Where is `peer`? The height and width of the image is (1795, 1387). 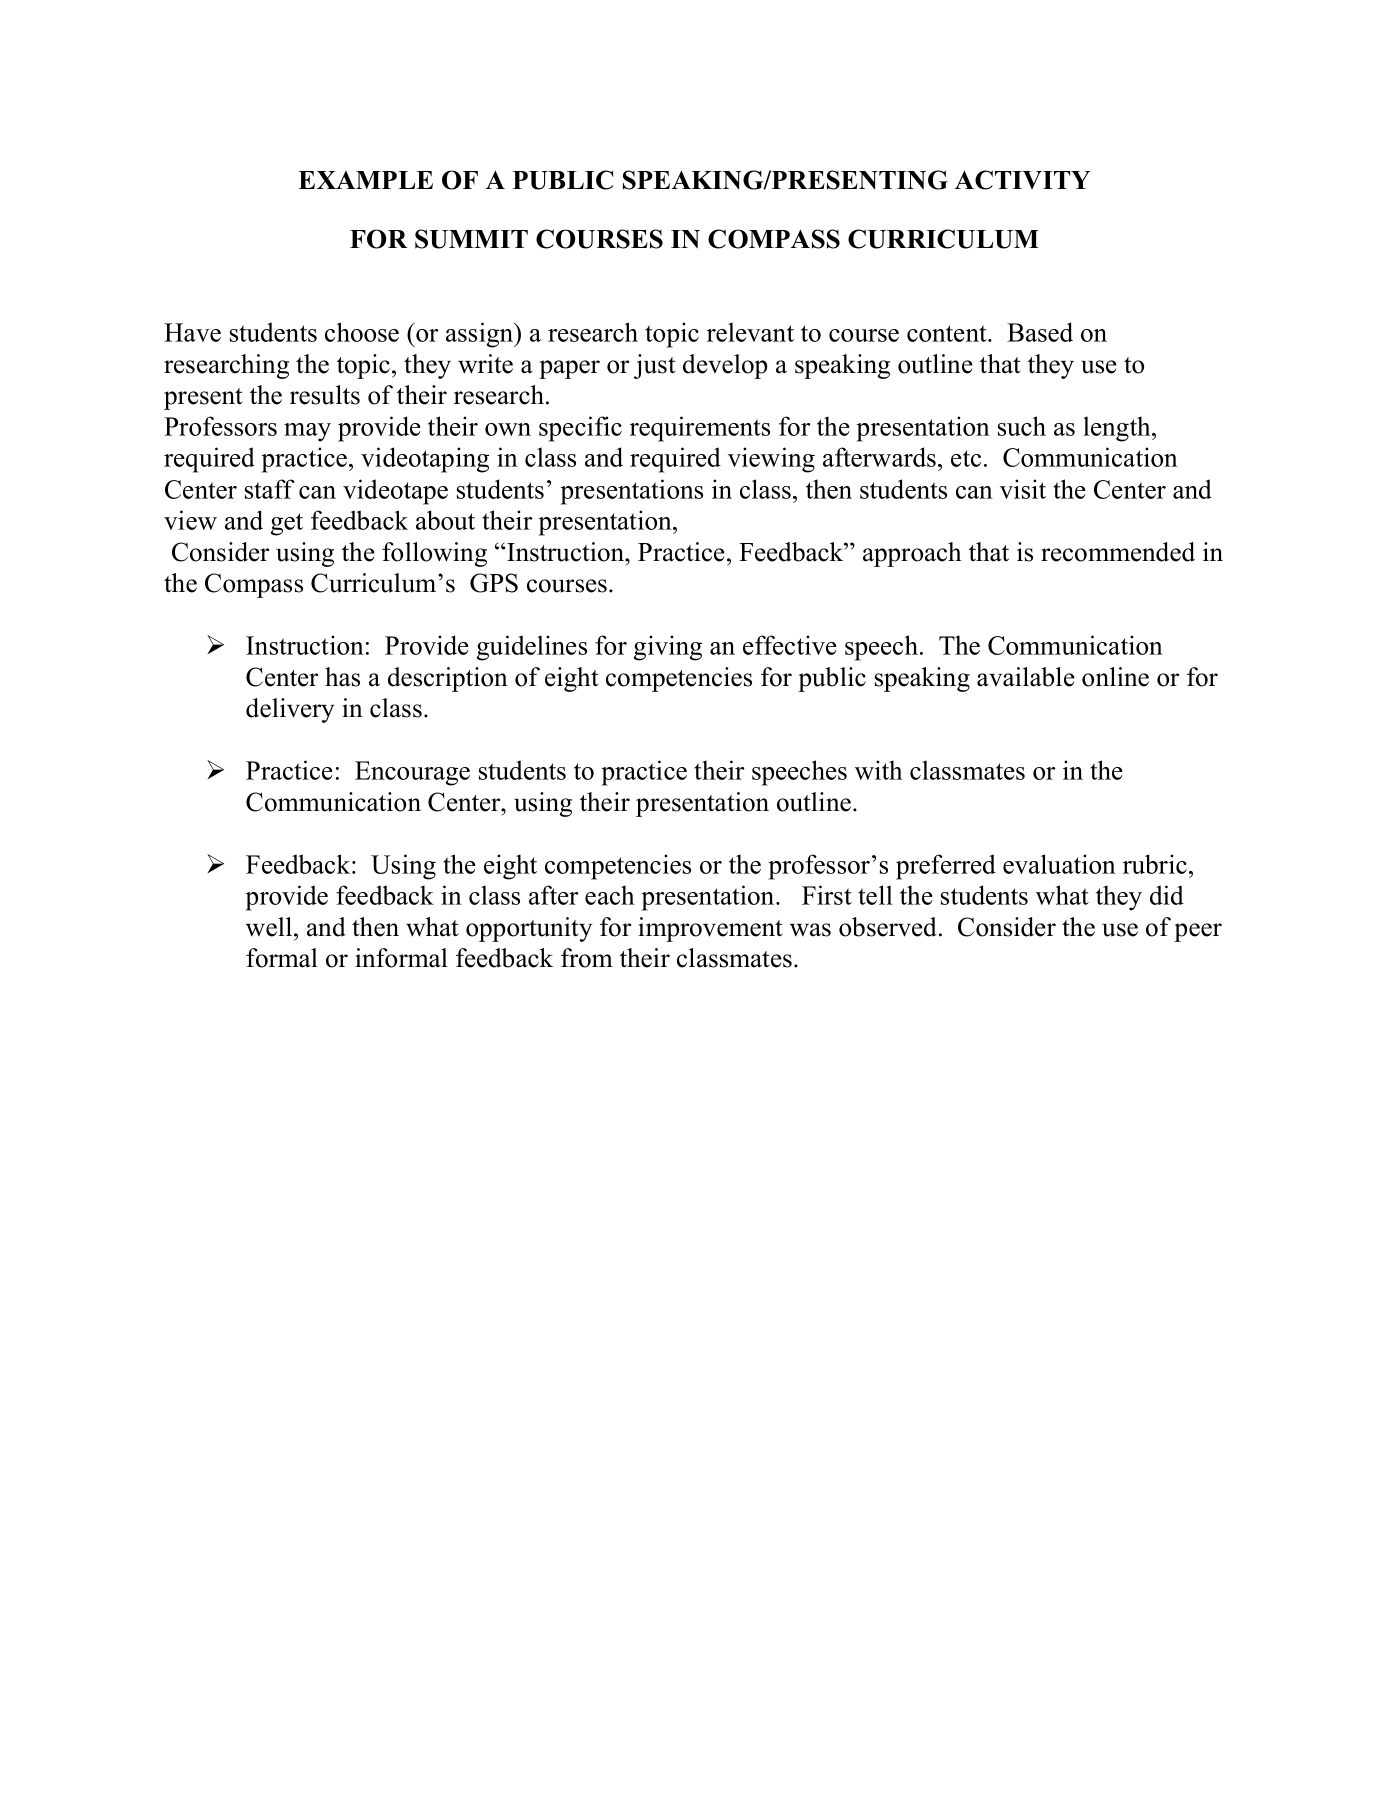
peer is located at coordinates (1198, 932).
